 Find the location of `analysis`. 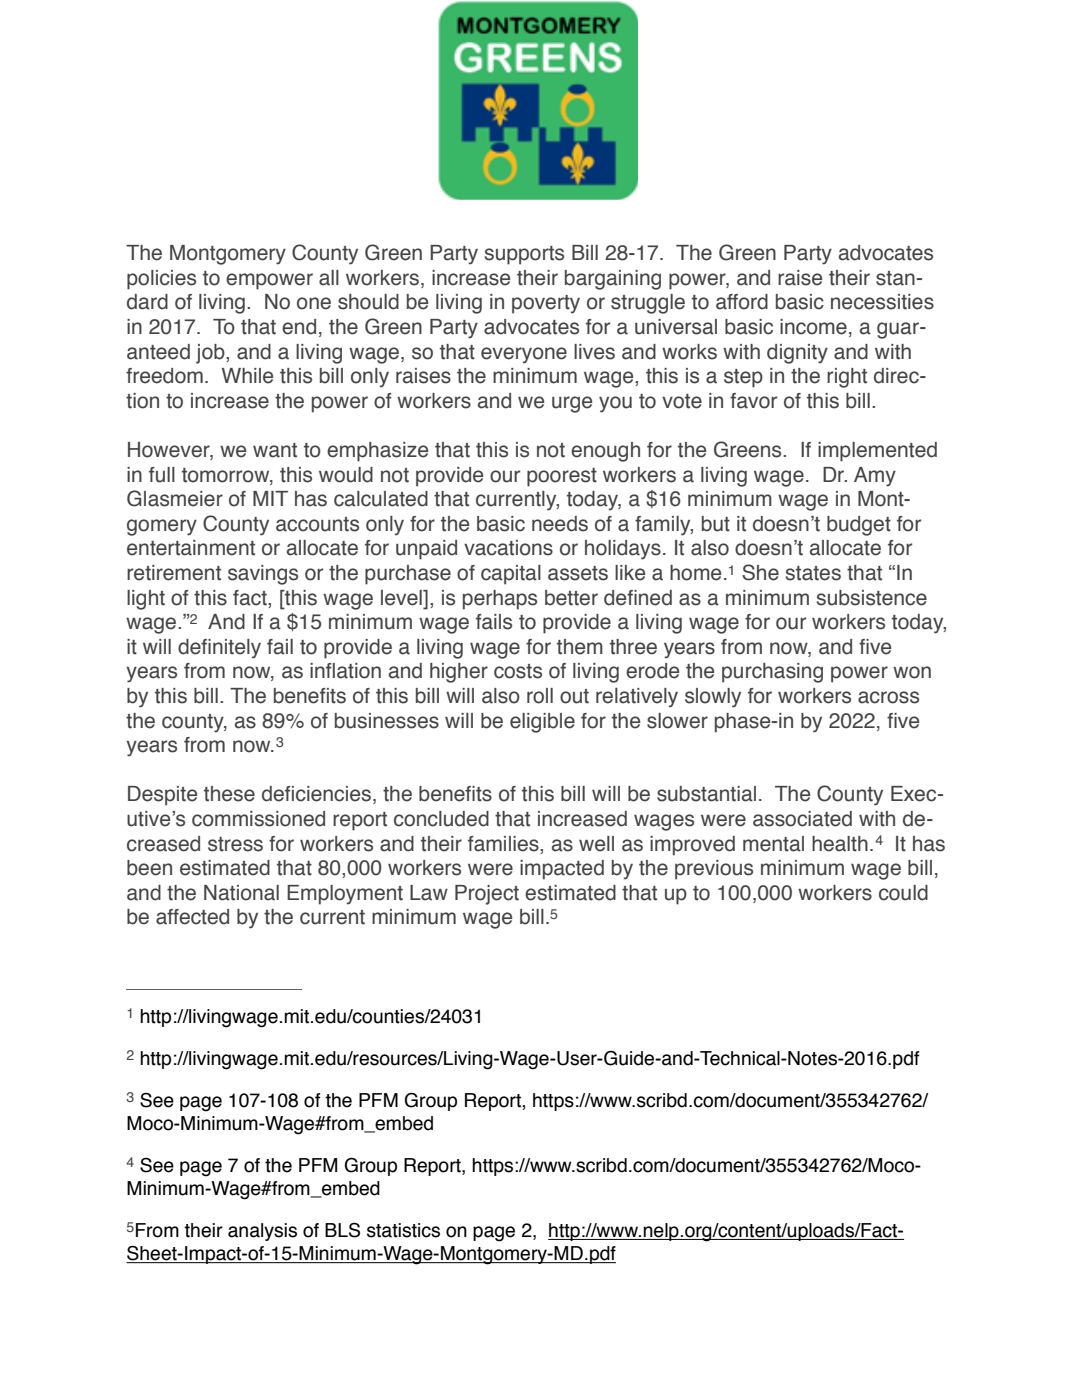

analysis is located at coordinates (262, 1232).
